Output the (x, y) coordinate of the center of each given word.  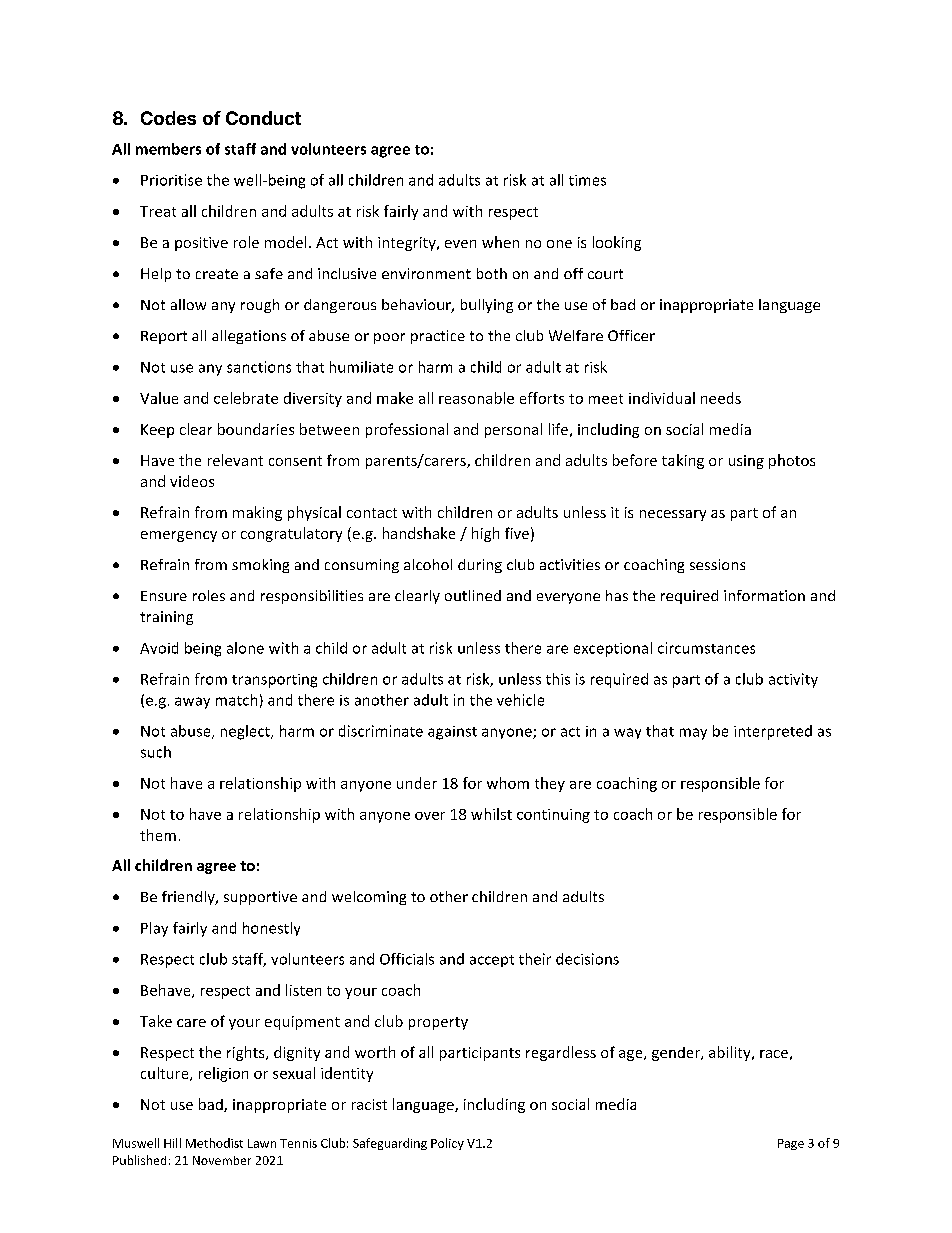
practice (438, 337)
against (452, 733)
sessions (717, 564)
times (587, 180)
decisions (587, 959)
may (693, 734)
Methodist (214, 1143)
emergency (179, 536)
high (485, 534)
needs (721, 398)
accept (492, 961)
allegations (249, 337)
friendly (189, 898)
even (460, 244)
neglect (246, 732)
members (168, 149)
